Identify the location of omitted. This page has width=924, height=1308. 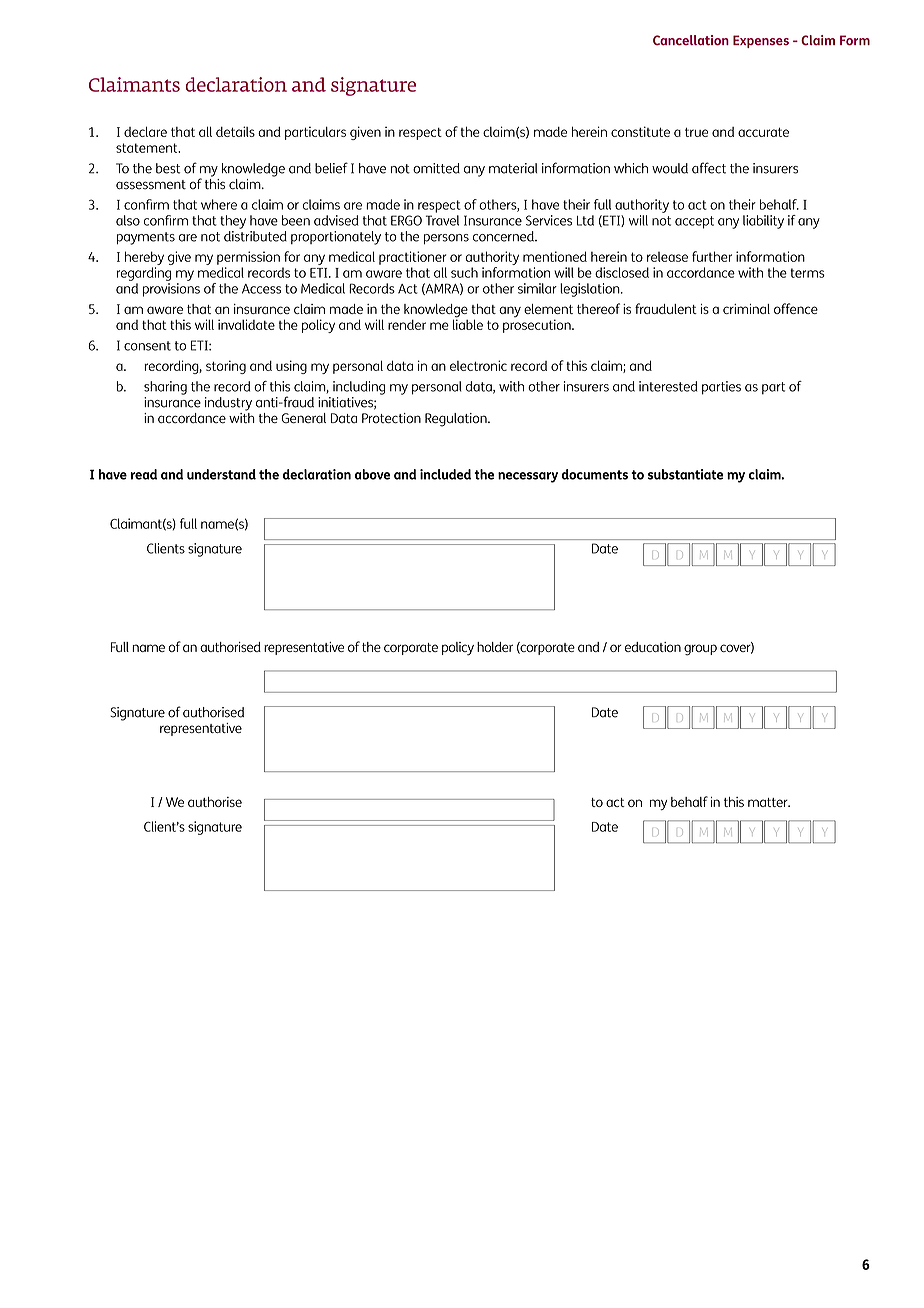
(436, 168).
